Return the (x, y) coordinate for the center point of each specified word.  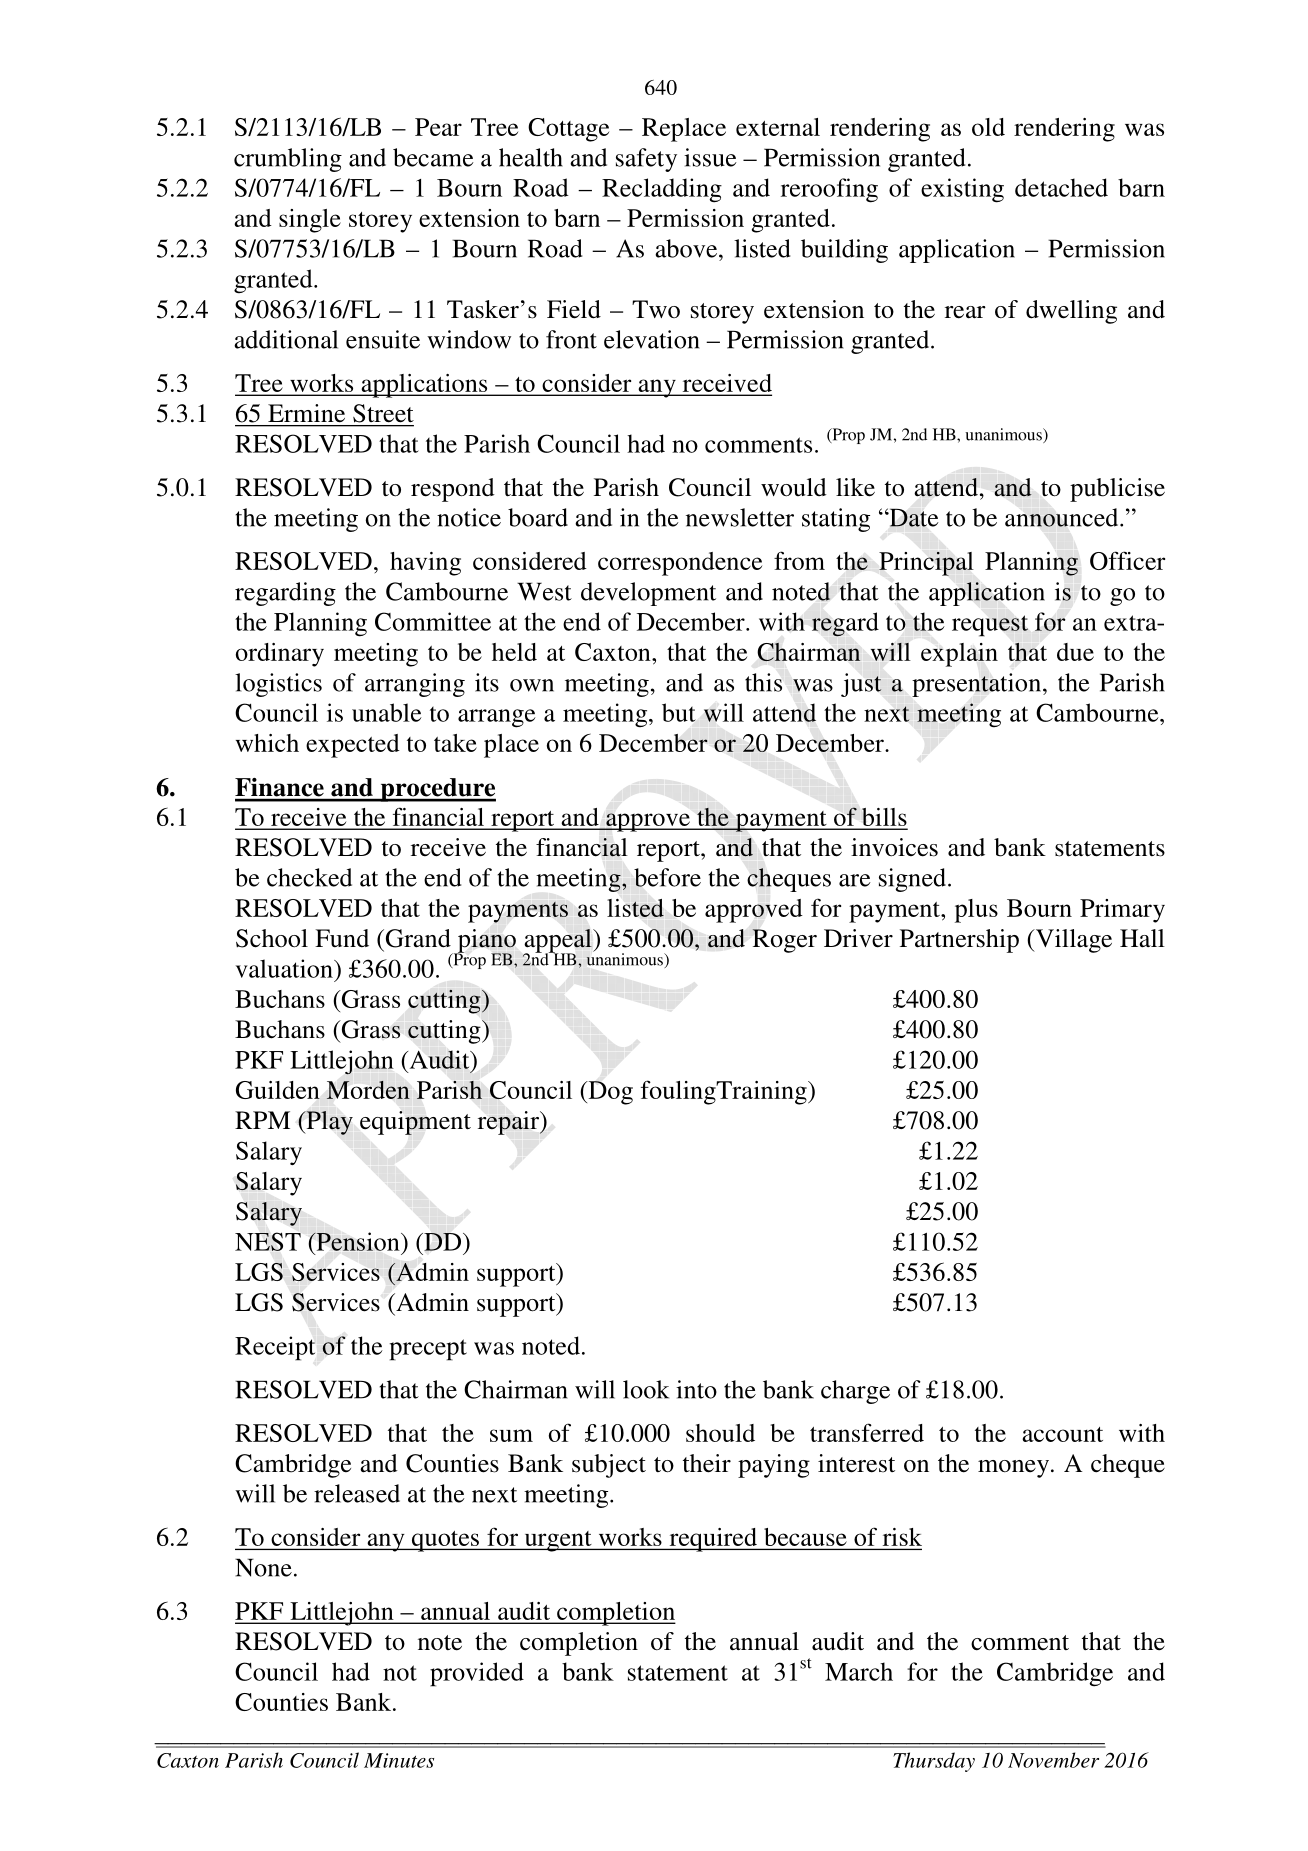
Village (1072, 941)
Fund (342, 938)
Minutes (399, 1760)
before (667, 877)
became (433, 157)
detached (1061, 187)
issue (710, 157)
